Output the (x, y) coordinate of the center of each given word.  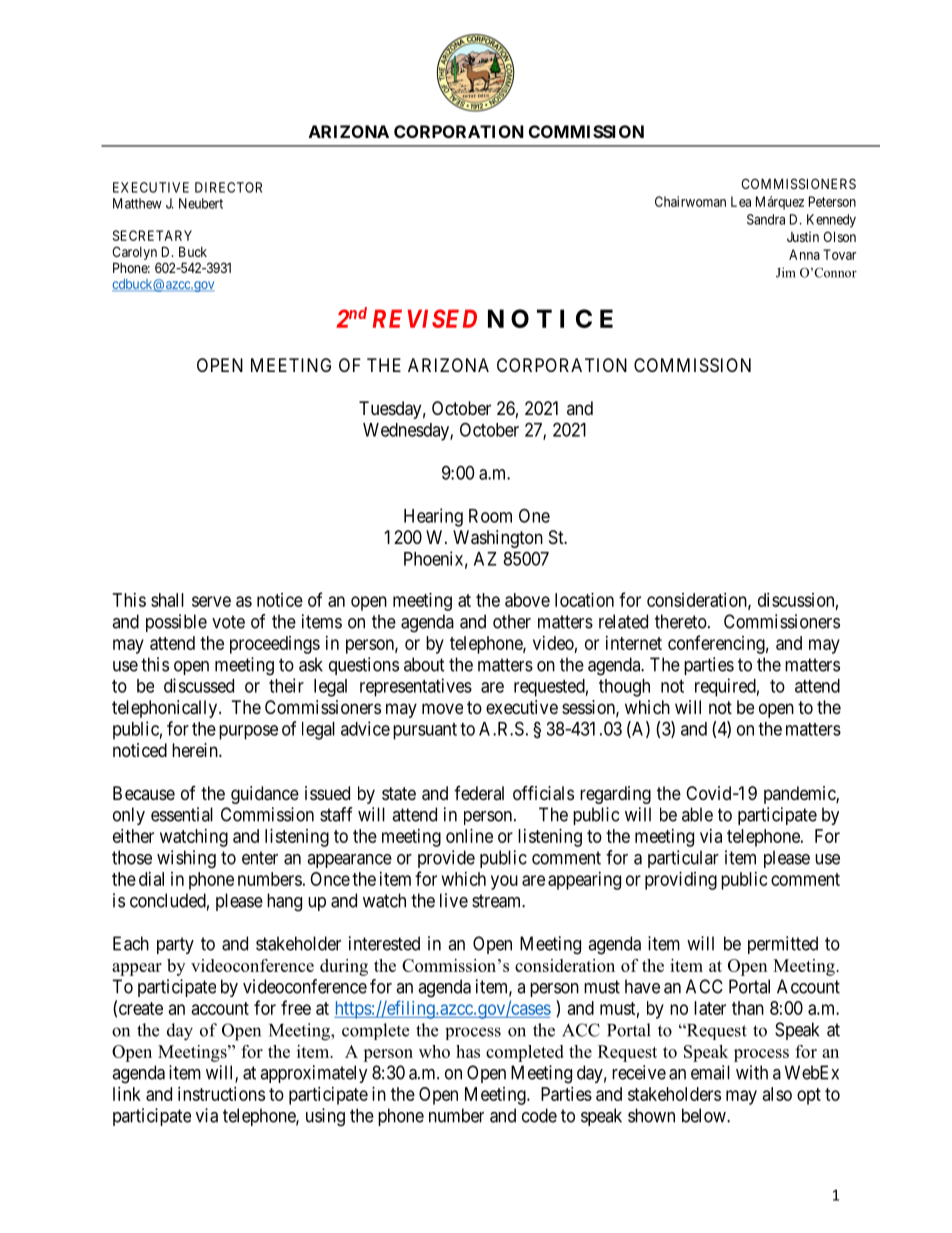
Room (490, 516)
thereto (681, 621)
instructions (221, 1094)
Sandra (766, 219)
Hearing (433, 517)
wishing (186, 859)
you (504, 882)
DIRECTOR (228, 187)
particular (683, 859)
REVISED (425, 318)
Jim (786, 272)
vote (228, 622)
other (512, 621)
